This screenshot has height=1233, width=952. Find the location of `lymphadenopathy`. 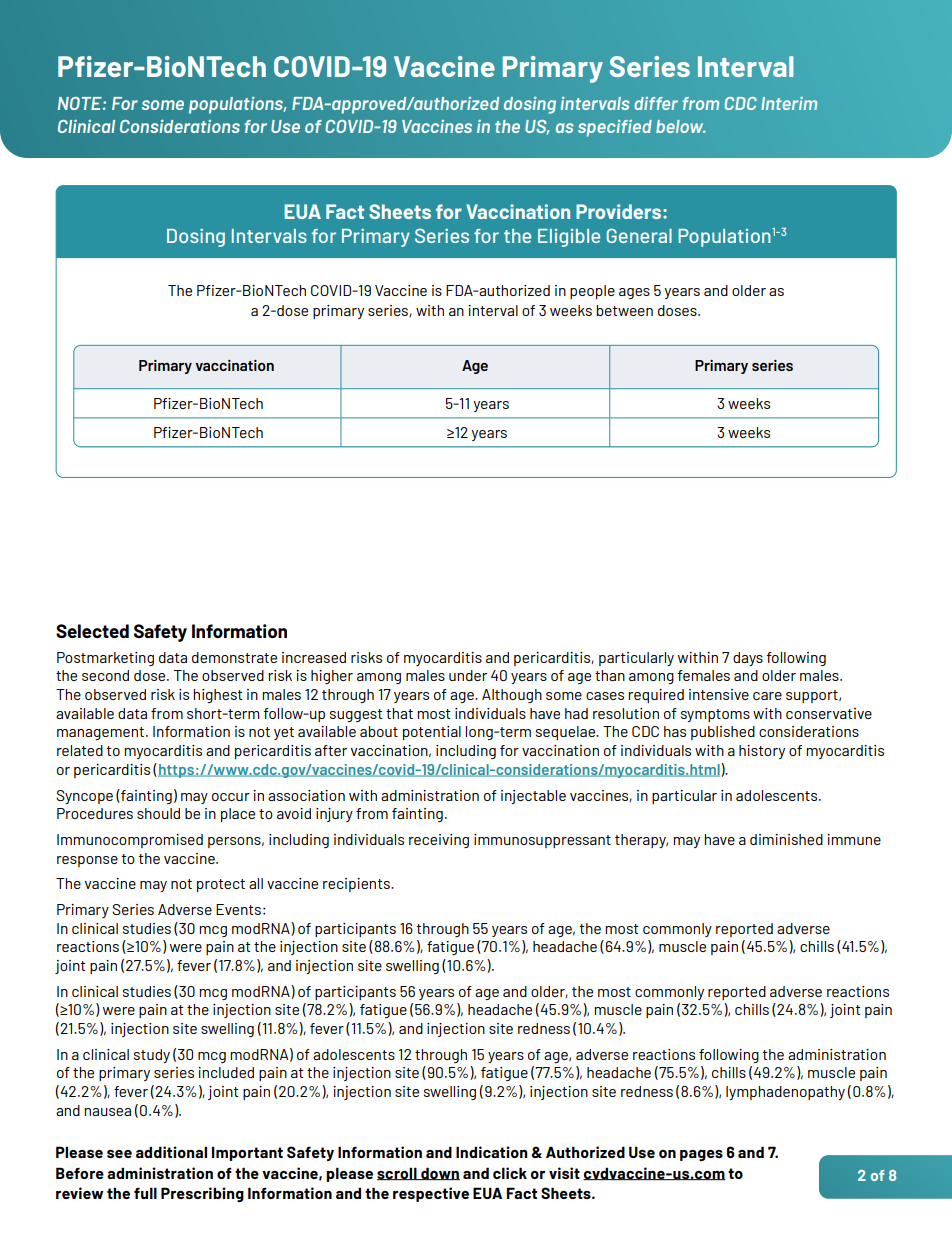

lymphadenopathy is located at coordinates (785, 1093).
